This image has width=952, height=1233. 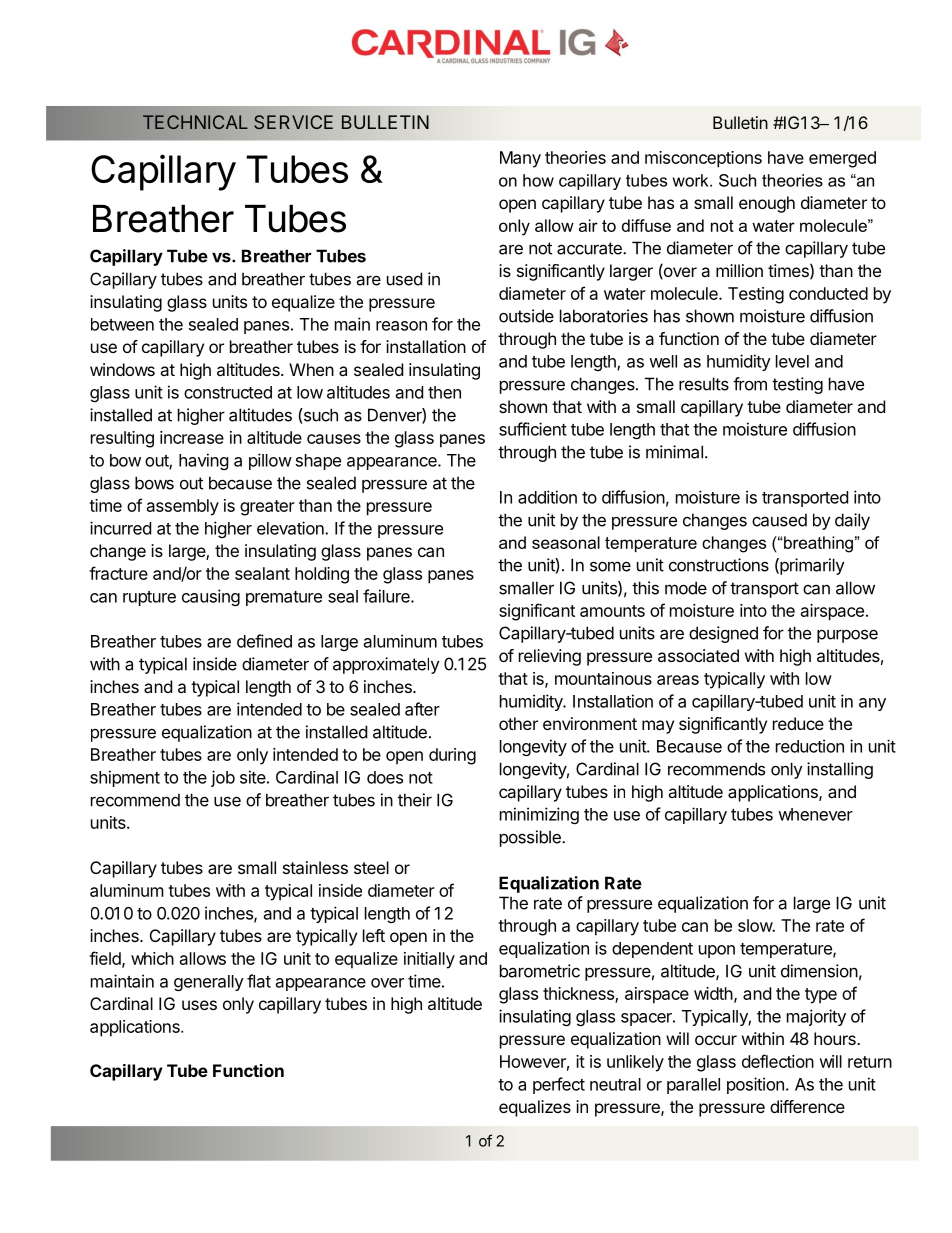 I want to click on TECHNICAL, so click(x=195, y=122).
